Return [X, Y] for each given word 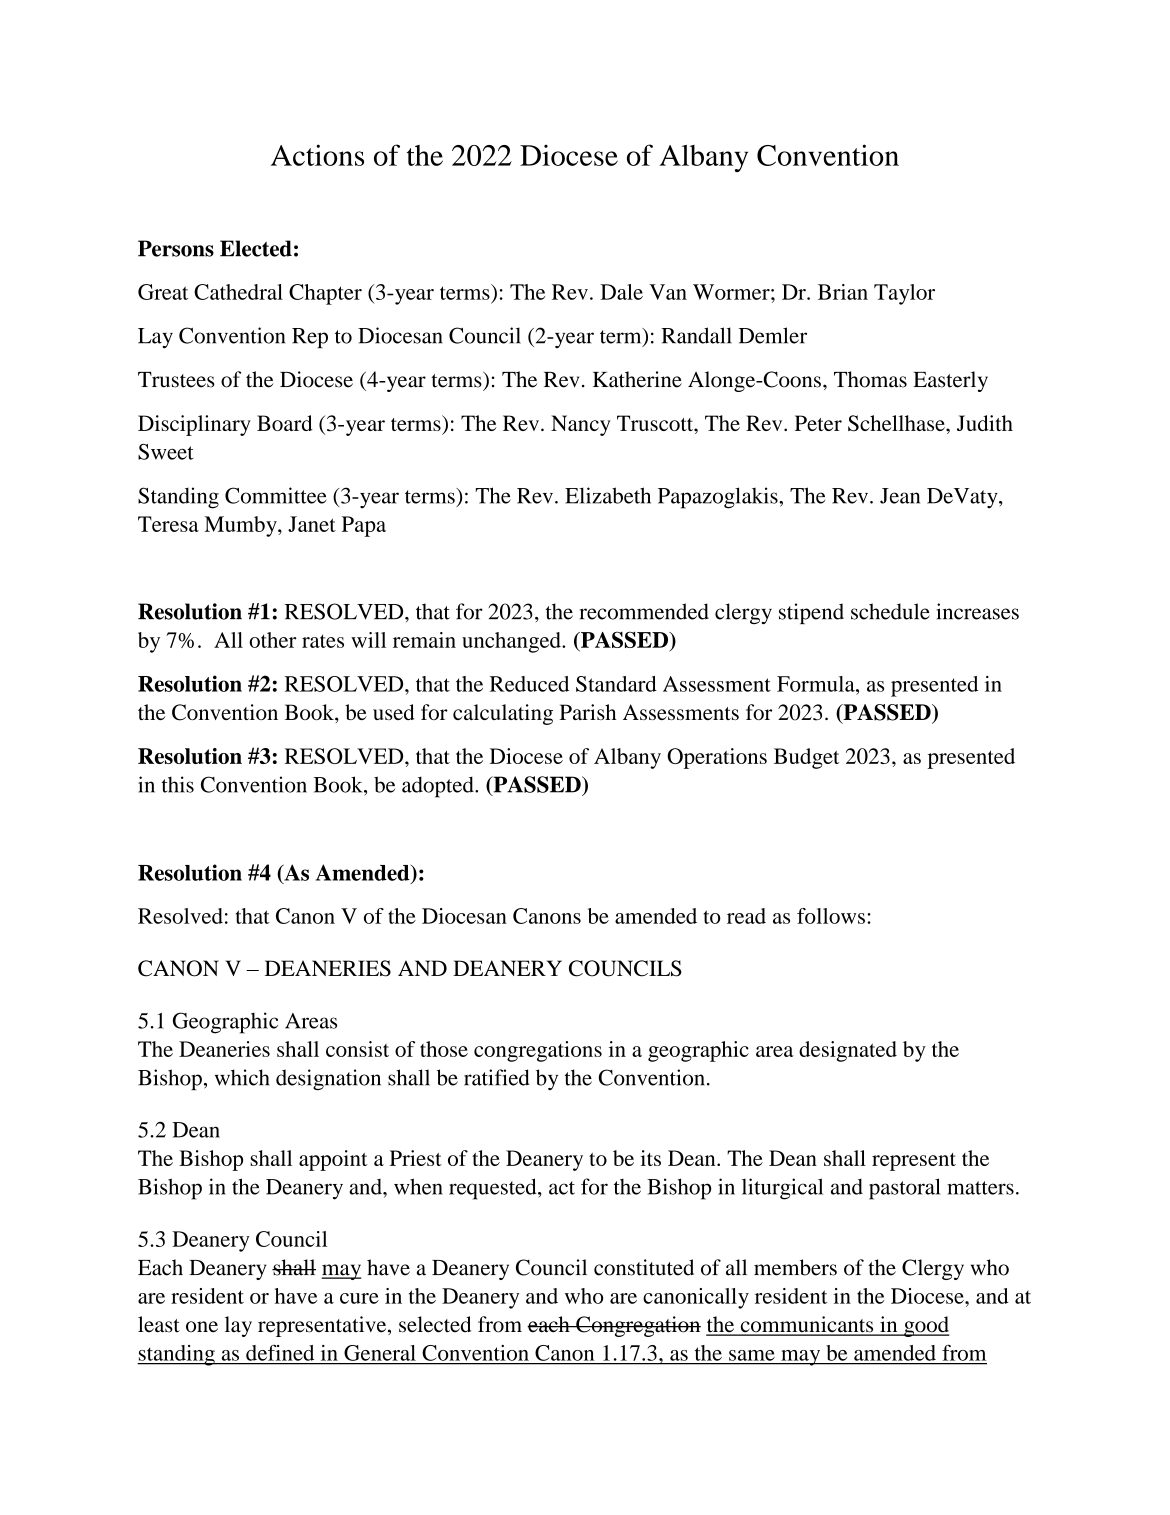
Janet [312, 524]
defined [280, 1353]
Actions [317, 155]
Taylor [904, 294]
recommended [644, 611]
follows [831, 916]
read [746, 916]
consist [357, 1049]
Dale [621, 292]
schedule [890, 611]
